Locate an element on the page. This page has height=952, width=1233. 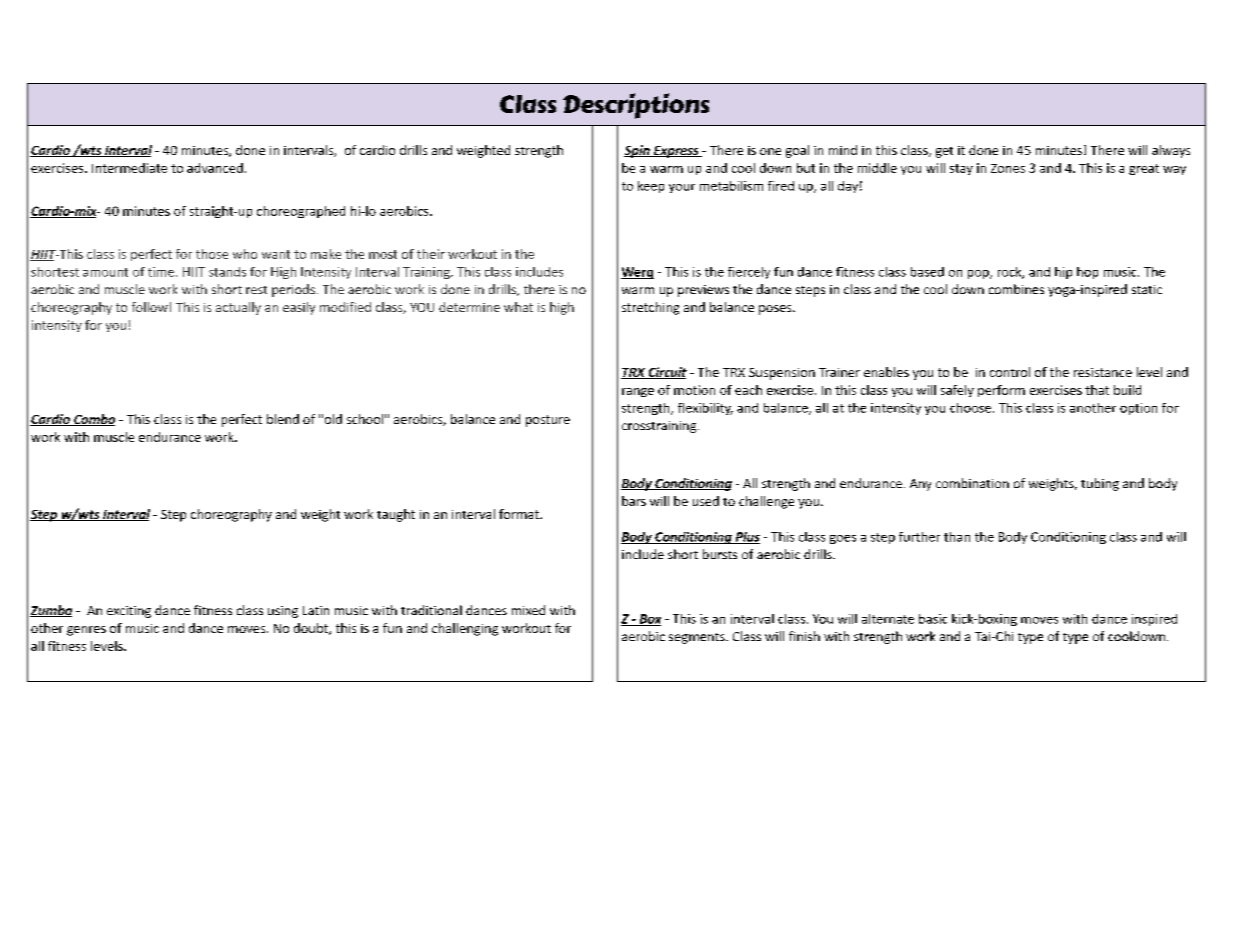
Descriptions is located at coordinates (636, 106).
